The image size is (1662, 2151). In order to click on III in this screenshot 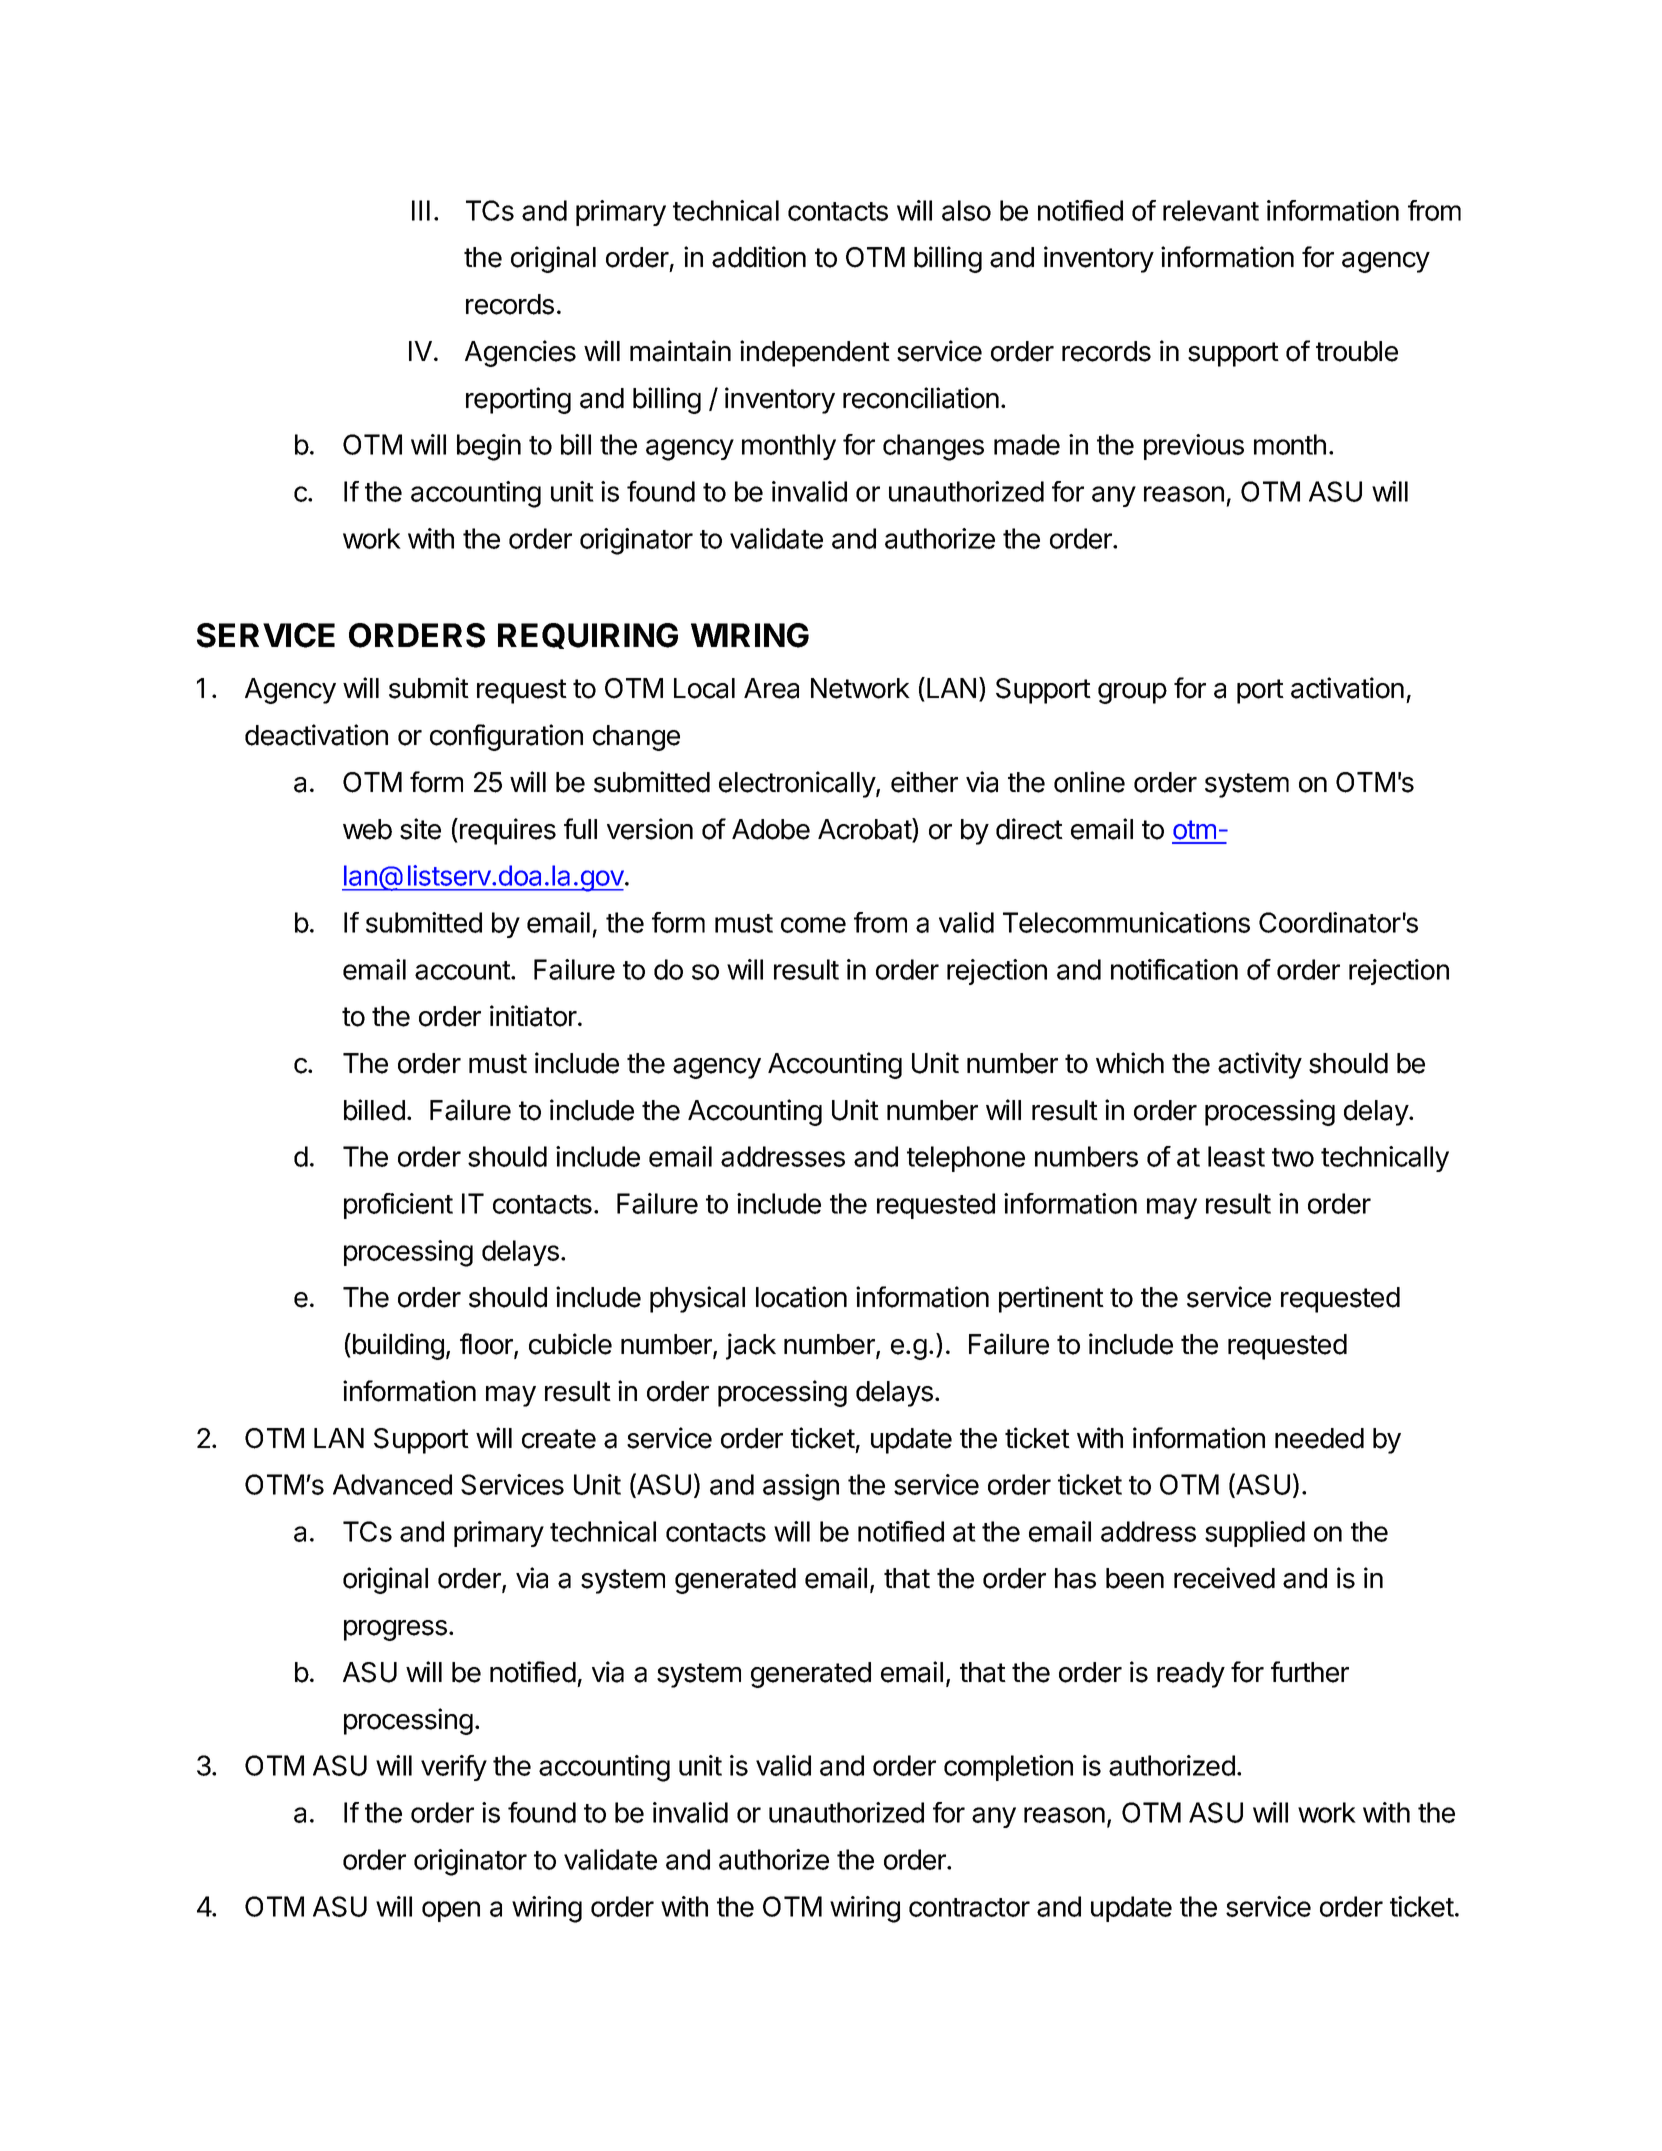, I will do `click(421, 210)`.
